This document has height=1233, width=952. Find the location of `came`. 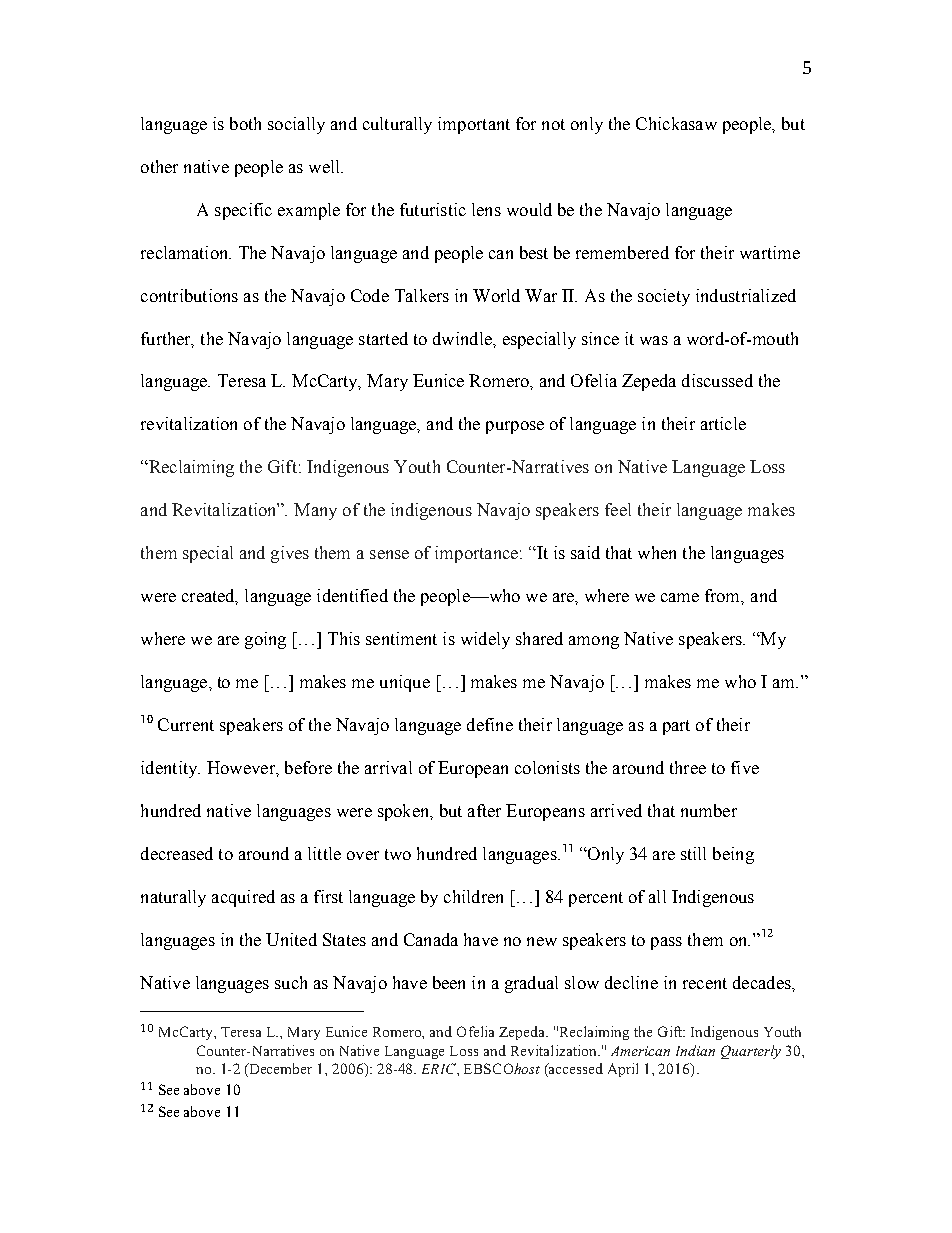

came is located at coordinates (680, 597).
